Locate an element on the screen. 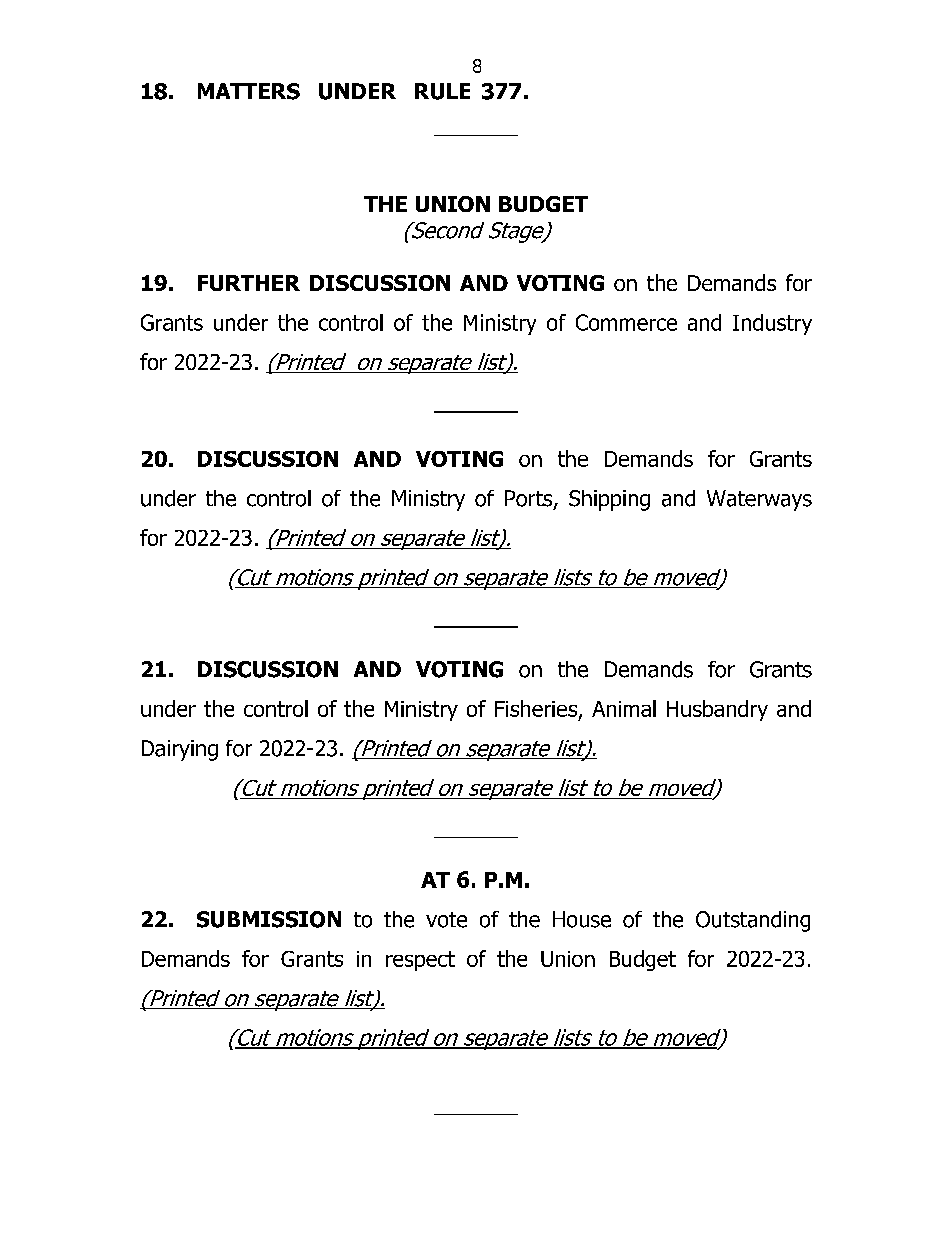 The image size is (952, 1233). Waterways is located at coordinates (759, 500).
